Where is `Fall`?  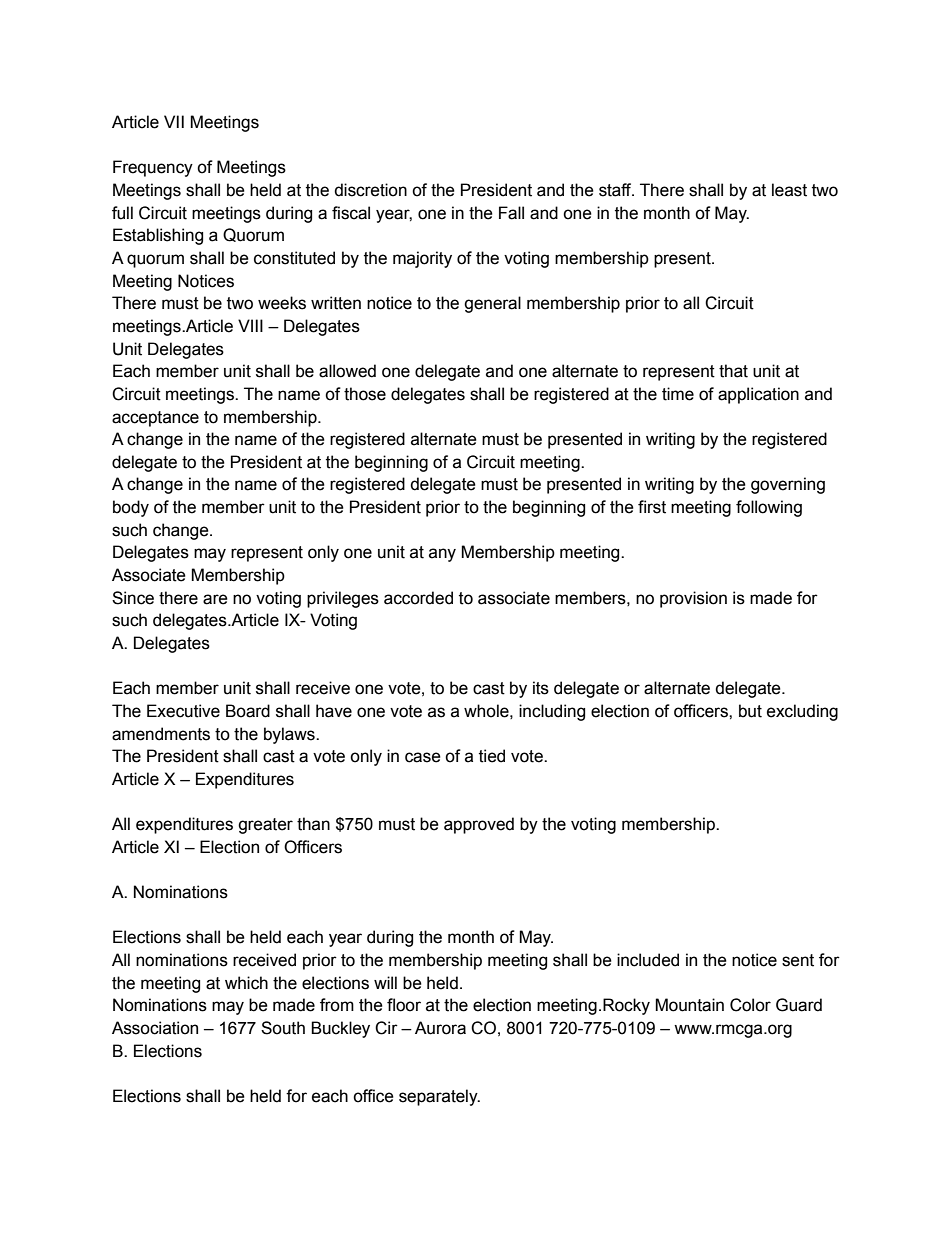
Fall is located at coordinates (511, 213).
